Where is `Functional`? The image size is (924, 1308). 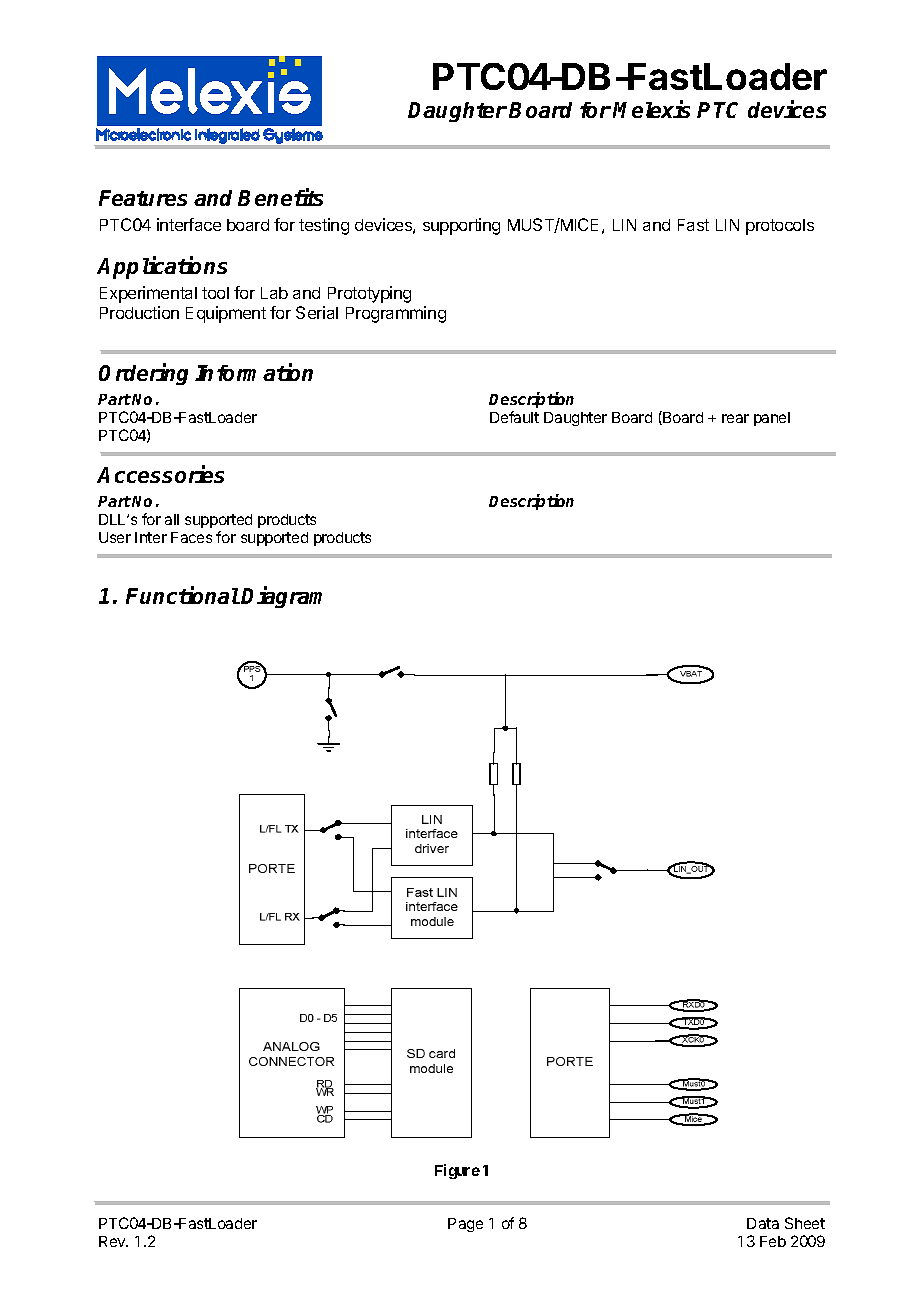
Functional is located at coordinates (183, 595).
